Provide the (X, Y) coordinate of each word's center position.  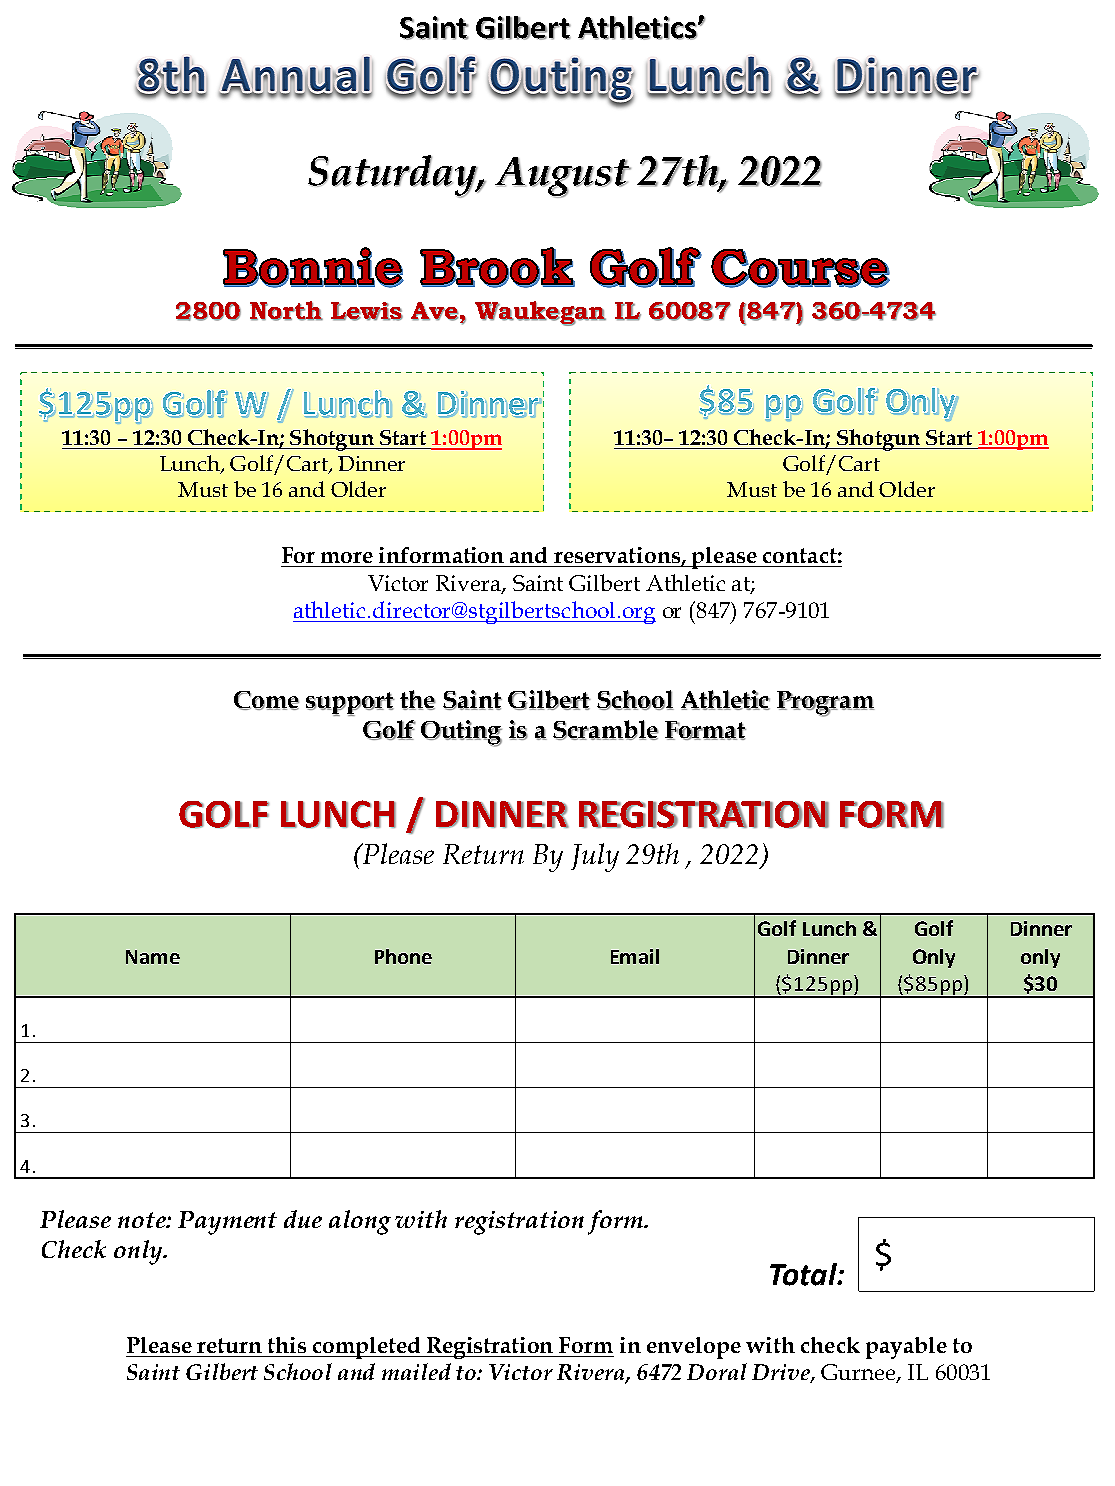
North (286, 311)
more (347, 557)
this (287, 1345)
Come (266, 700)
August (563, 177)
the (418, 700)
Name (153, 957)
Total (804, 1274)
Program (825, 704)
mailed (416, 1371)
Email (635, 956)
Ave (435, 311)
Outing (461, 733)
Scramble (606, 730)
